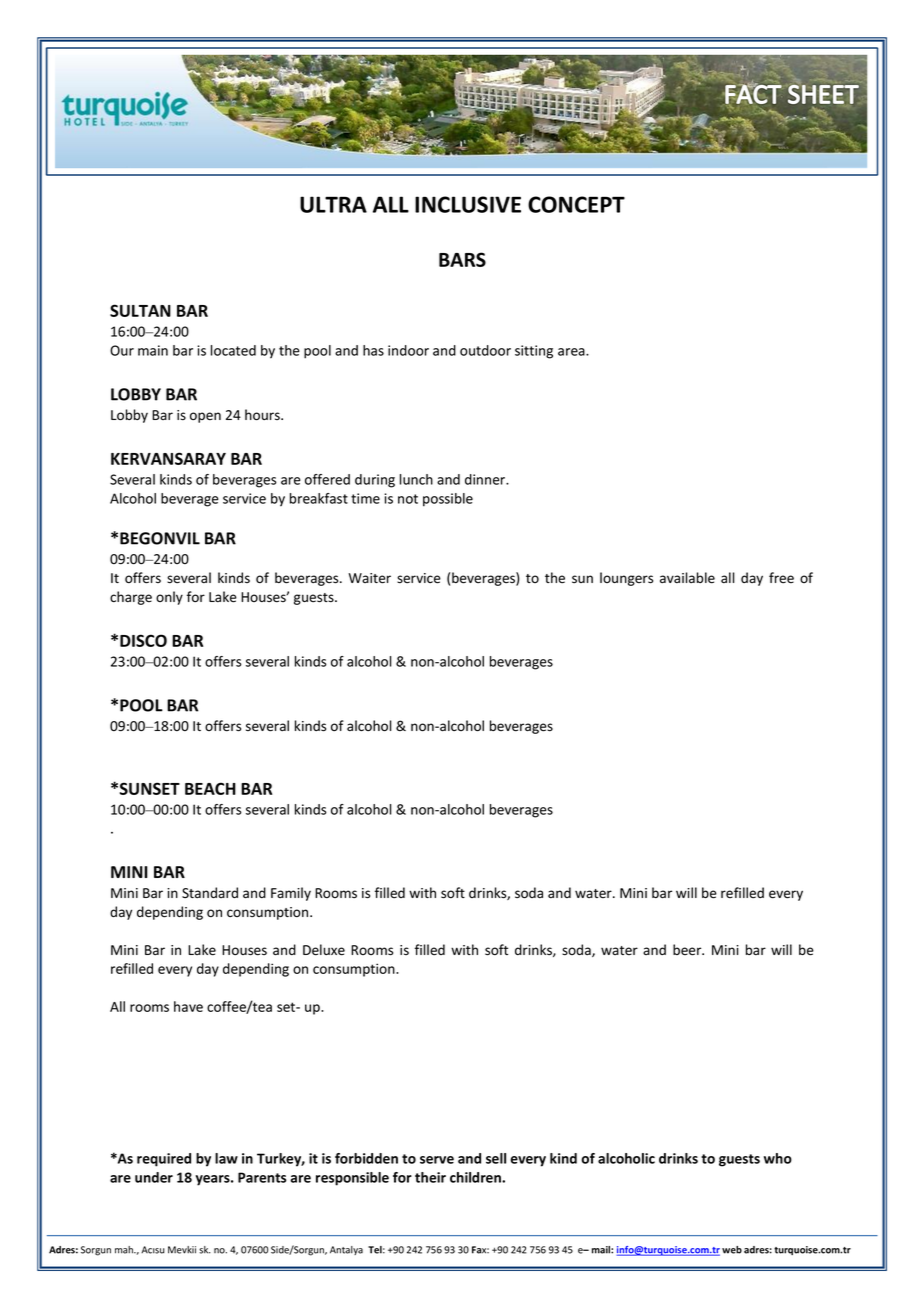 This screenshot has height=1308, width=924. Describe the element at coordinates (687, 578) in the screenshot. I see `available` at that location.
